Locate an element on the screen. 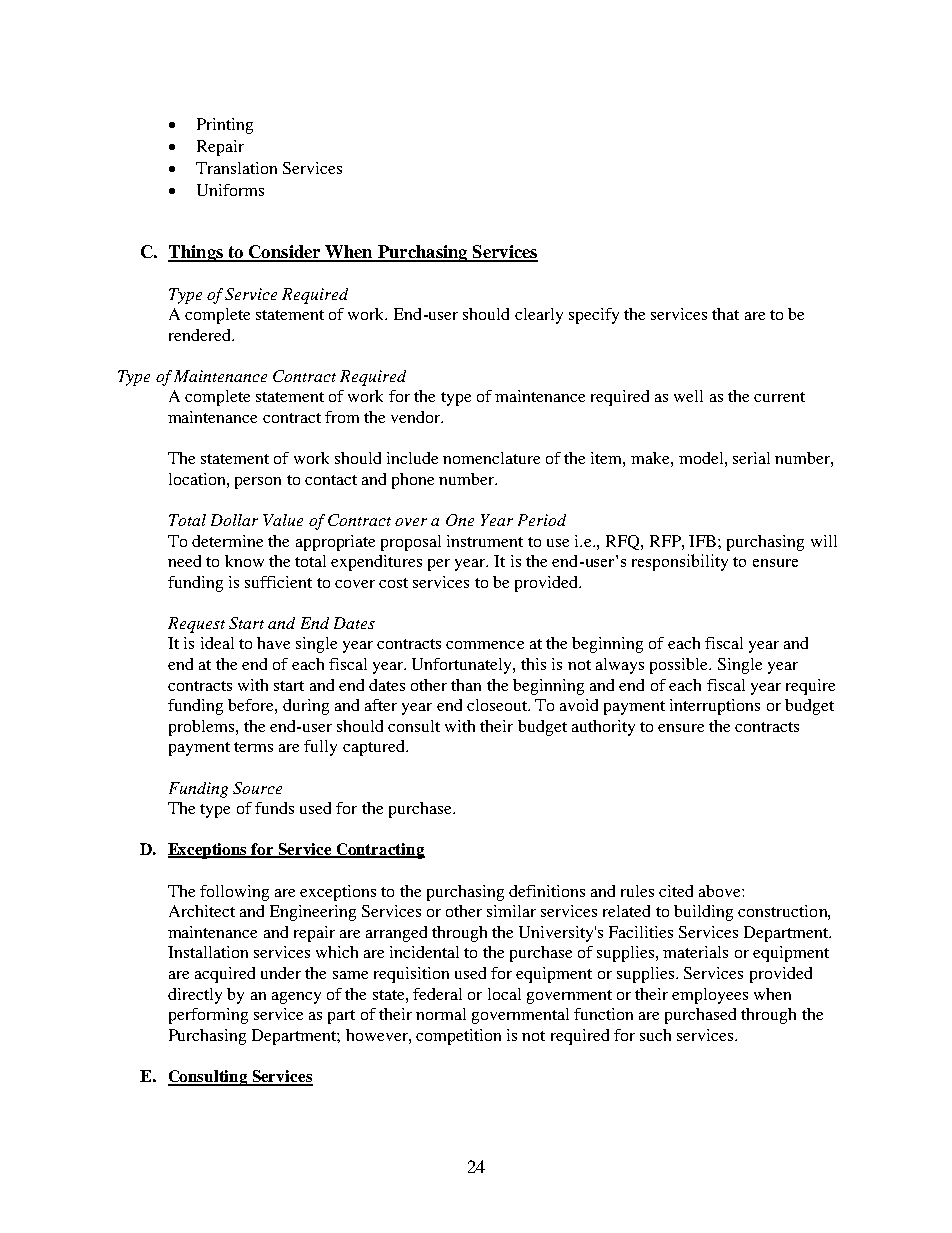 This screenshot has height=1233, width=952. that is located at coordinates (725, 314).
